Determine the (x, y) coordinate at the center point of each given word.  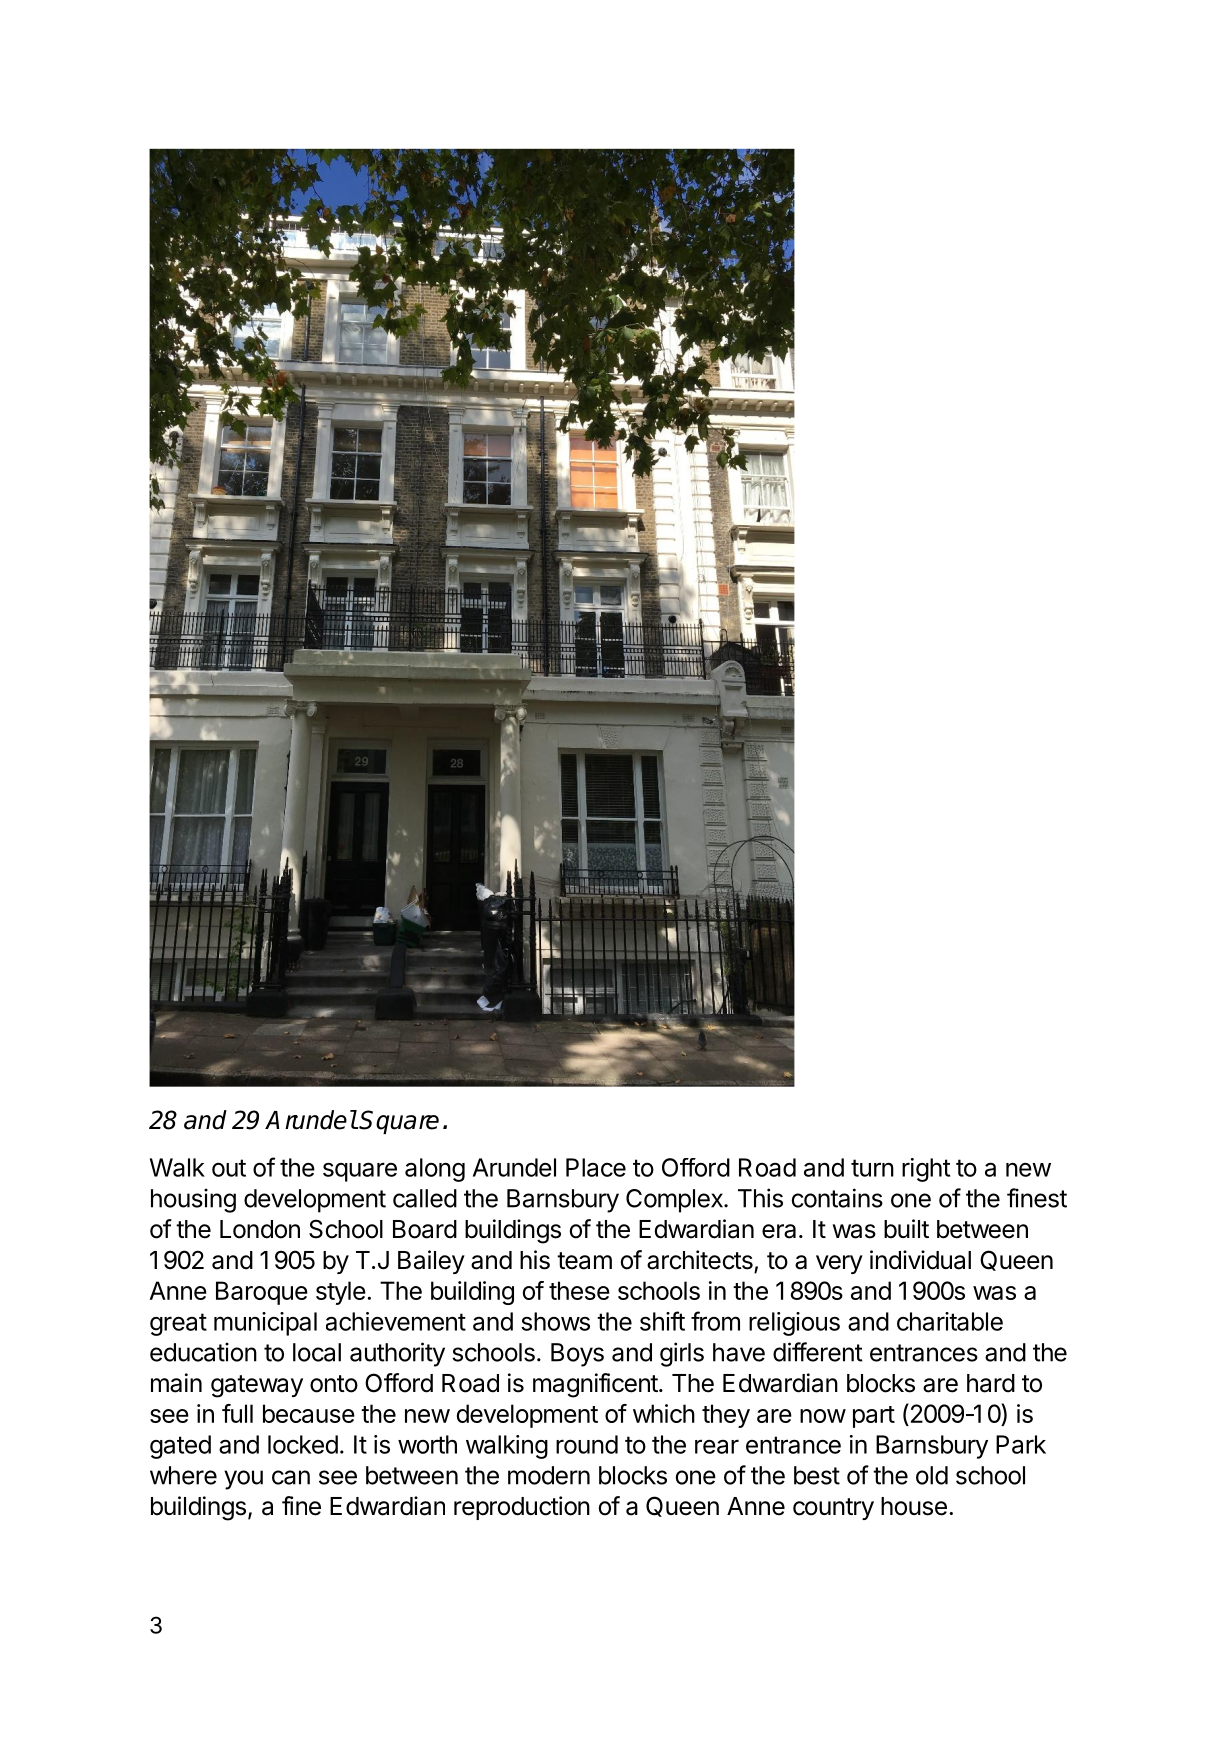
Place (596, 1167)
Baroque (262, 1293)
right (926, 1170)
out (229, 1168)
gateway (257, 1386)
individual (920, 1260)
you (243, 1480)
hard (991, 1383)
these (579, 1290)
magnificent (595, 1385)
